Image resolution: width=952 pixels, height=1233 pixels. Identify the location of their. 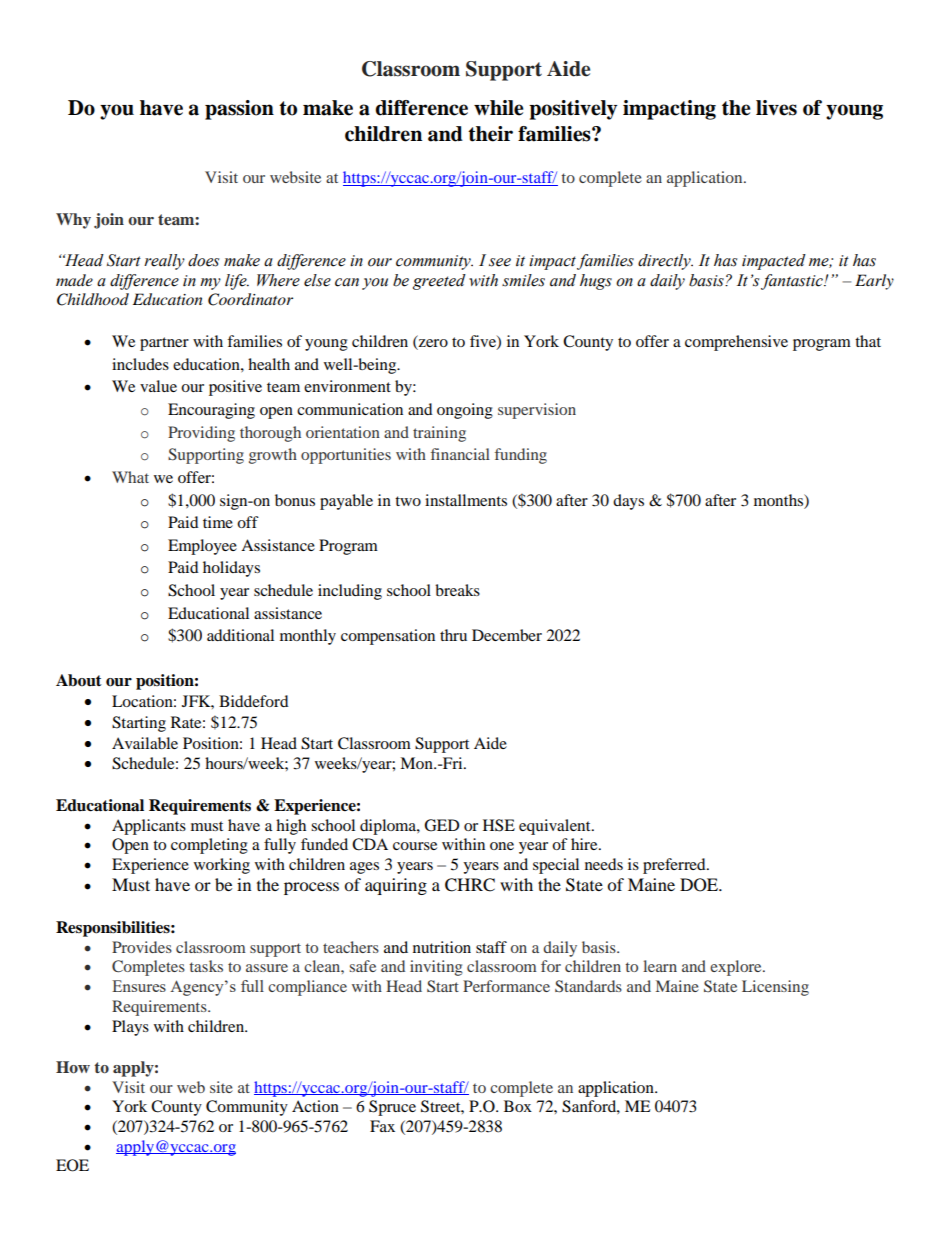
(490, 134).
